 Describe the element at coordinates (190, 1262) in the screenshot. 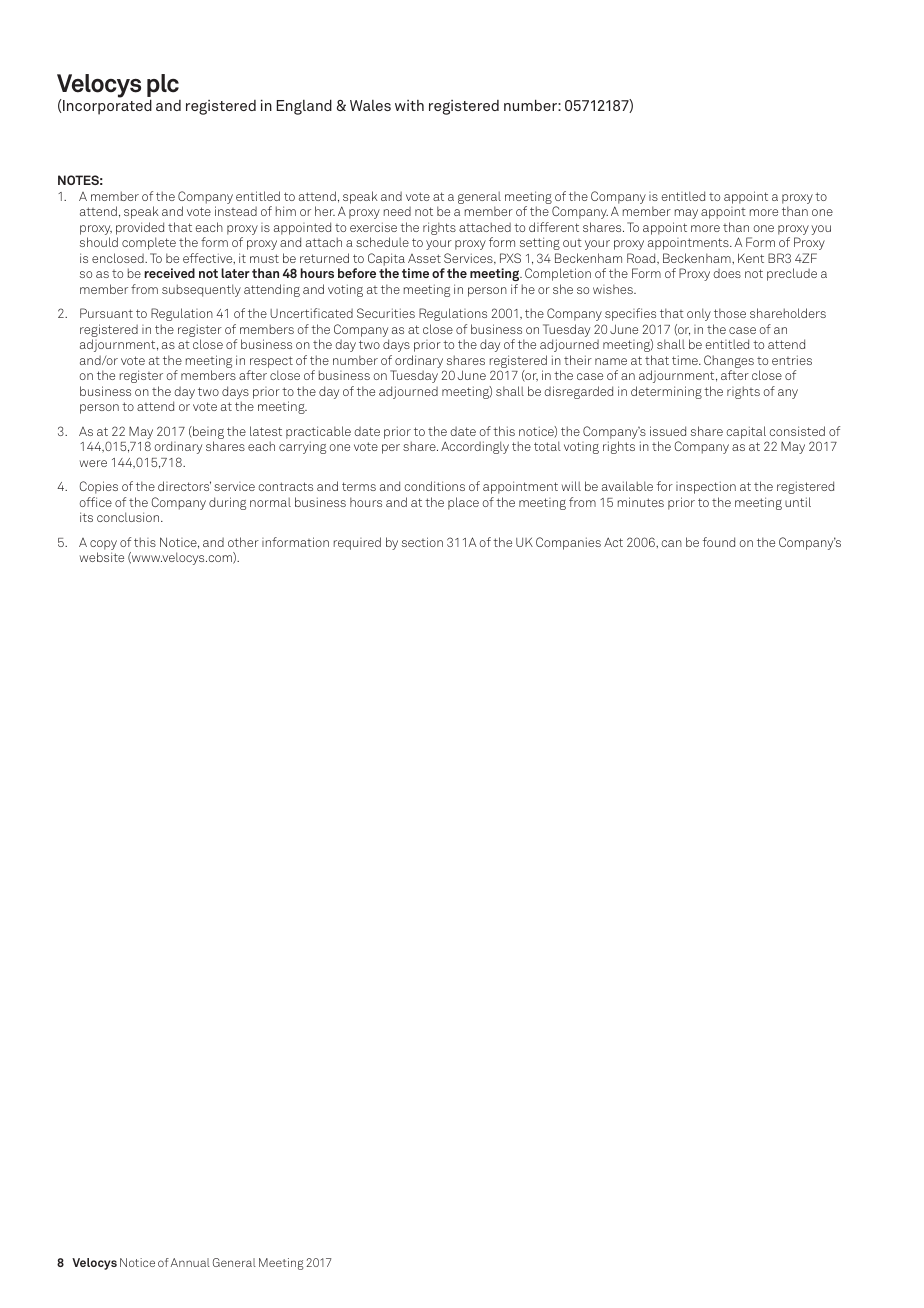

I see `Annual` at that location.
